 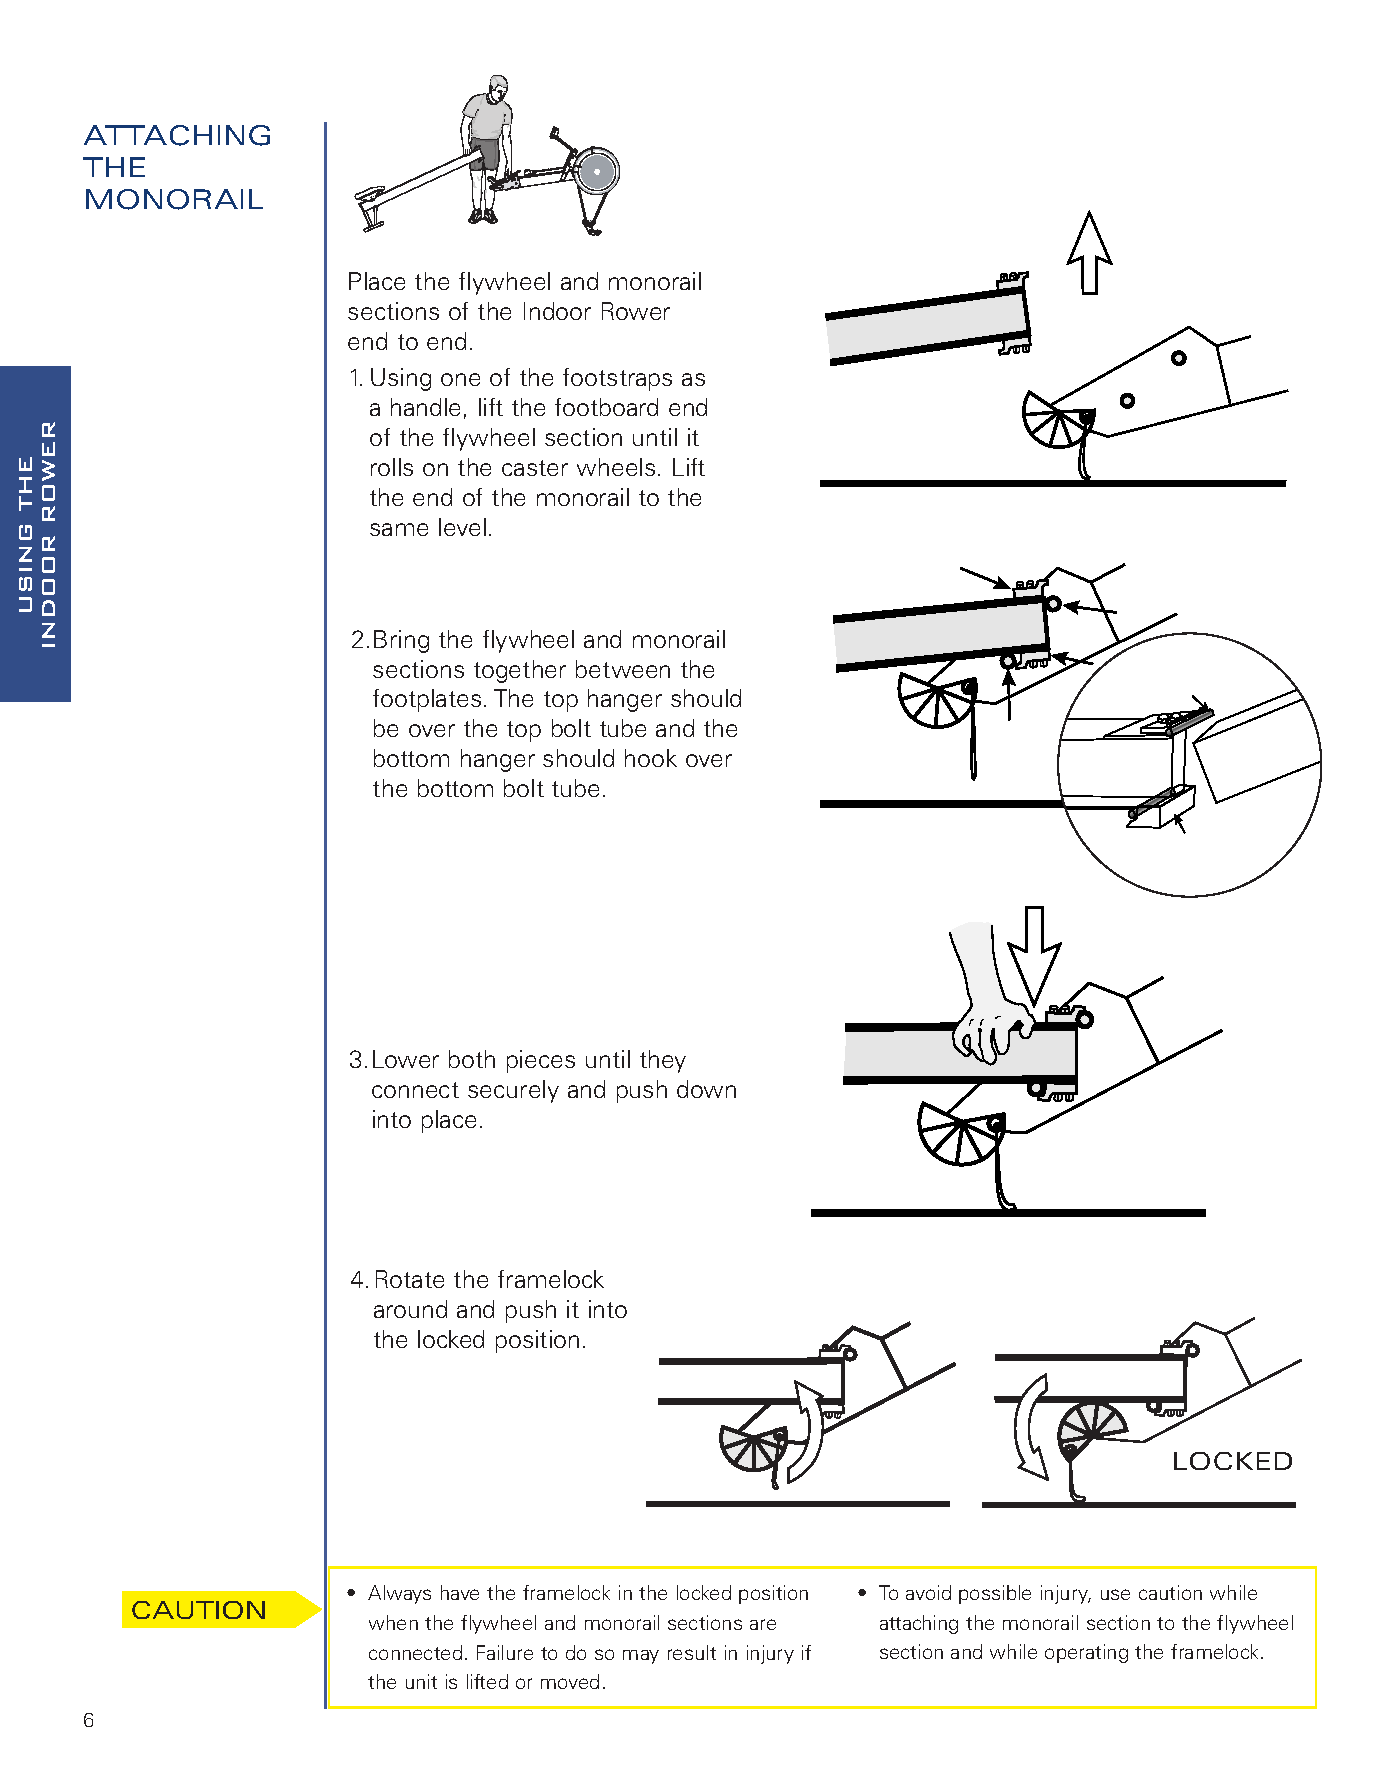 I want to click on possible, so click(x=995, y=1594).
